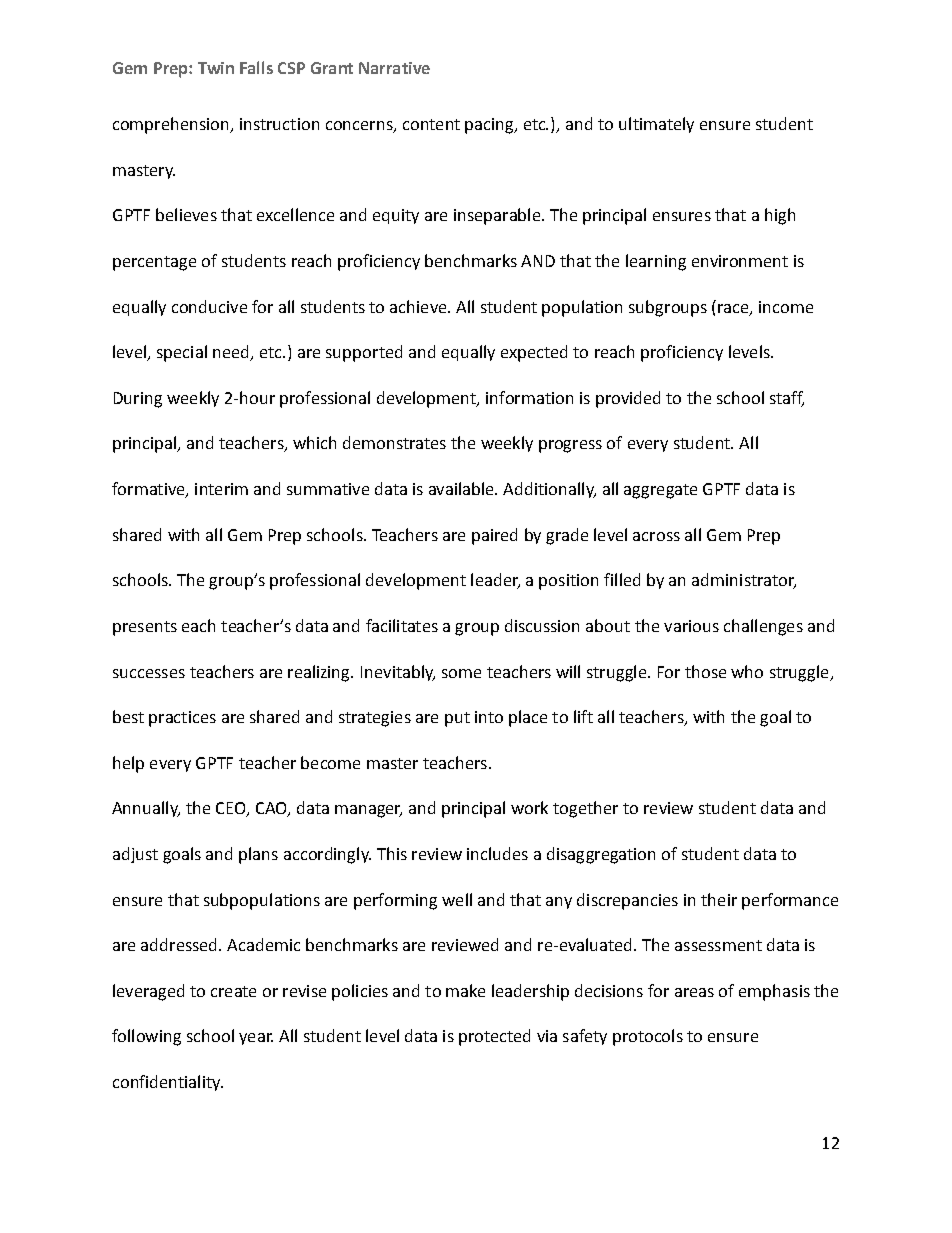 The image size is (952, 1233). I want to click on Twin, so click(216, 68).
